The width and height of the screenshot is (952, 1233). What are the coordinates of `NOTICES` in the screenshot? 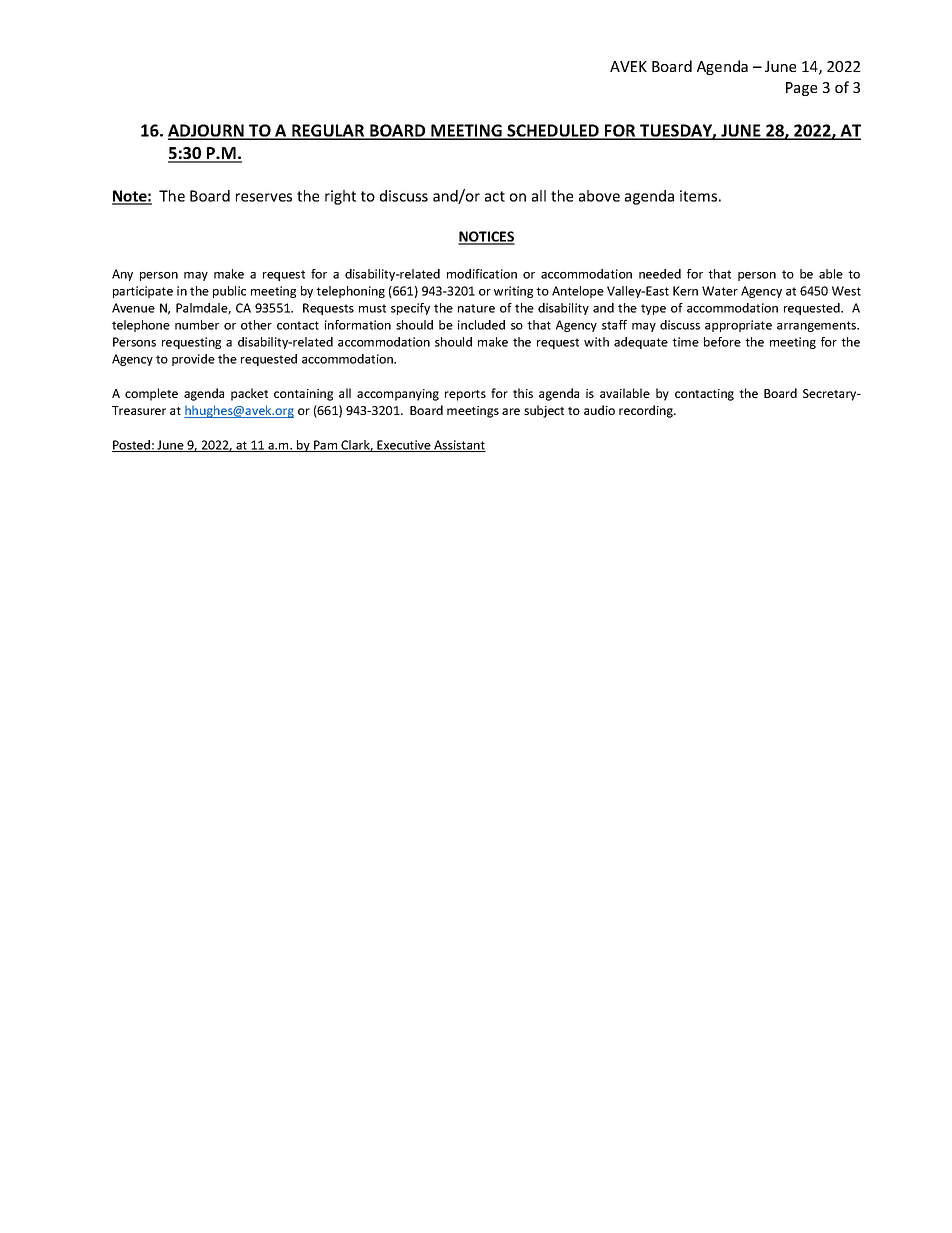 It's located at (486, 238).
